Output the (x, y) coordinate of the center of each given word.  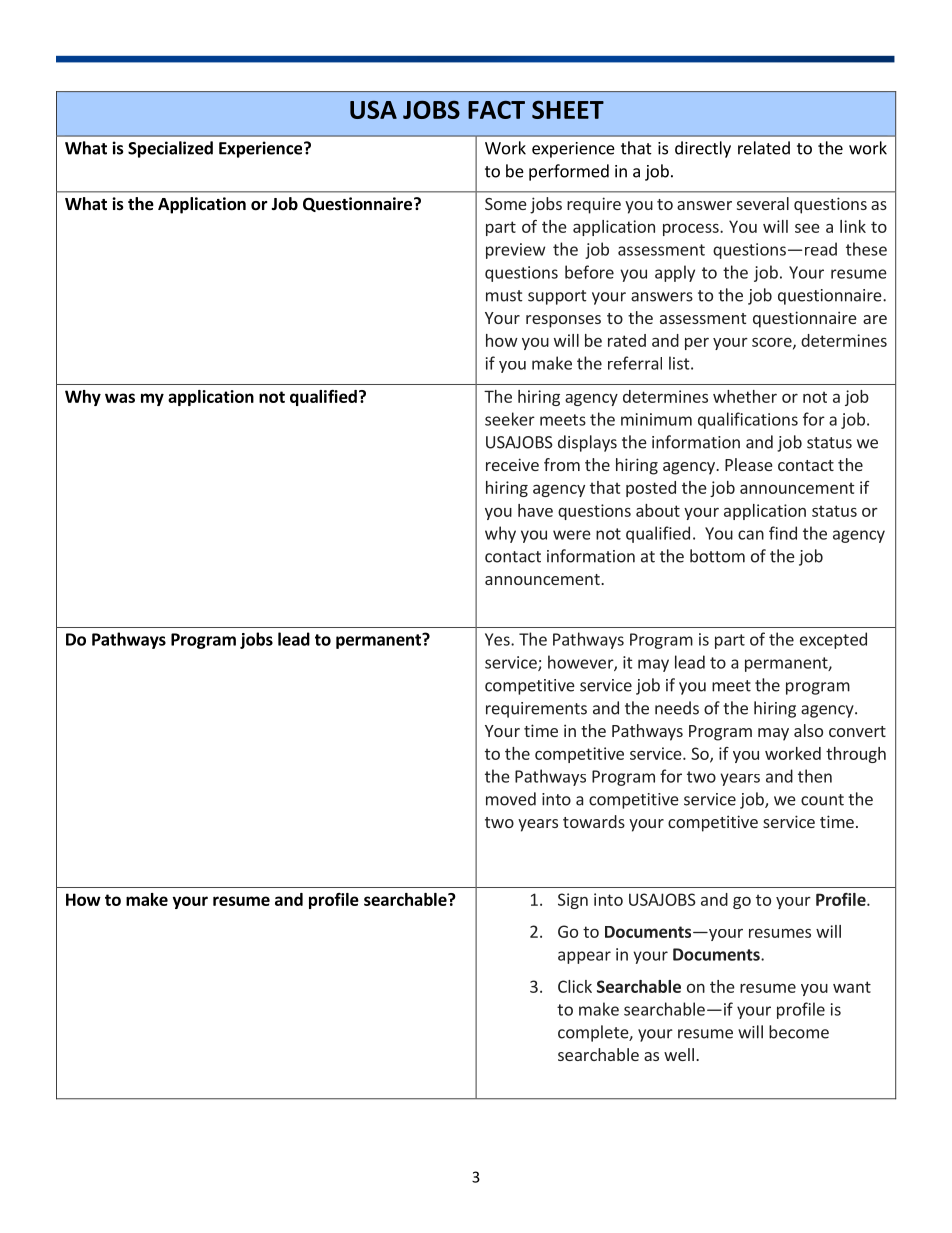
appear (584, 957)
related (764, 148)
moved (511, 799)
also (808, 730)
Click (575, 986)
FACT (496, 110)
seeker (510, 419)
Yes (498, 639)
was (120, 398)
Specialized (170, 149)
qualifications (748, 420)
